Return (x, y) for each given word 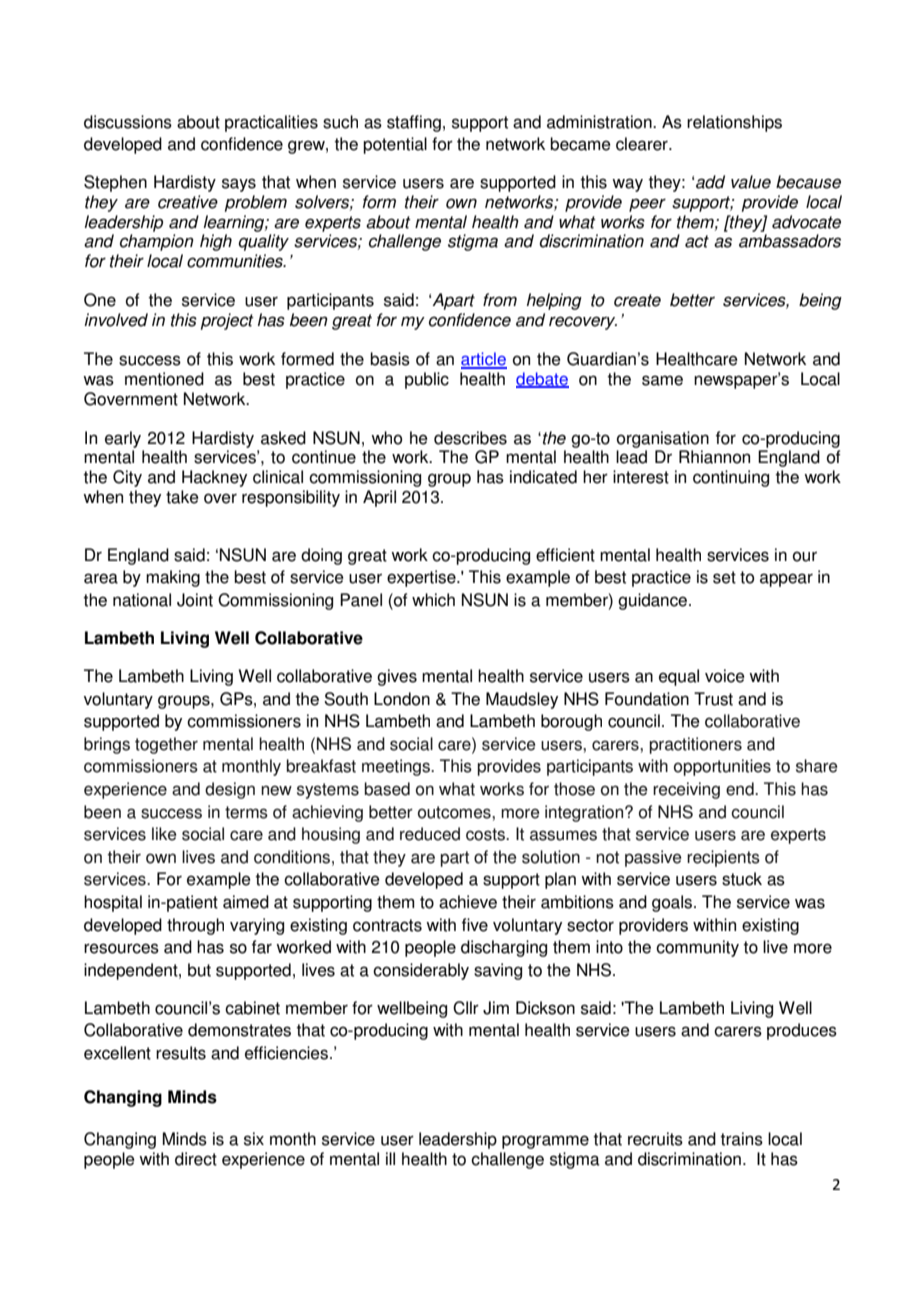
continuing (731, 478)
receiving (686, 790)
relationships (734, 123)
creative (188, 202)
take (182, 497)
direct (196, 1159)
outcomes (455, 812)
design (230, 790)
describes (470, 438)
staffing (414, 123)
